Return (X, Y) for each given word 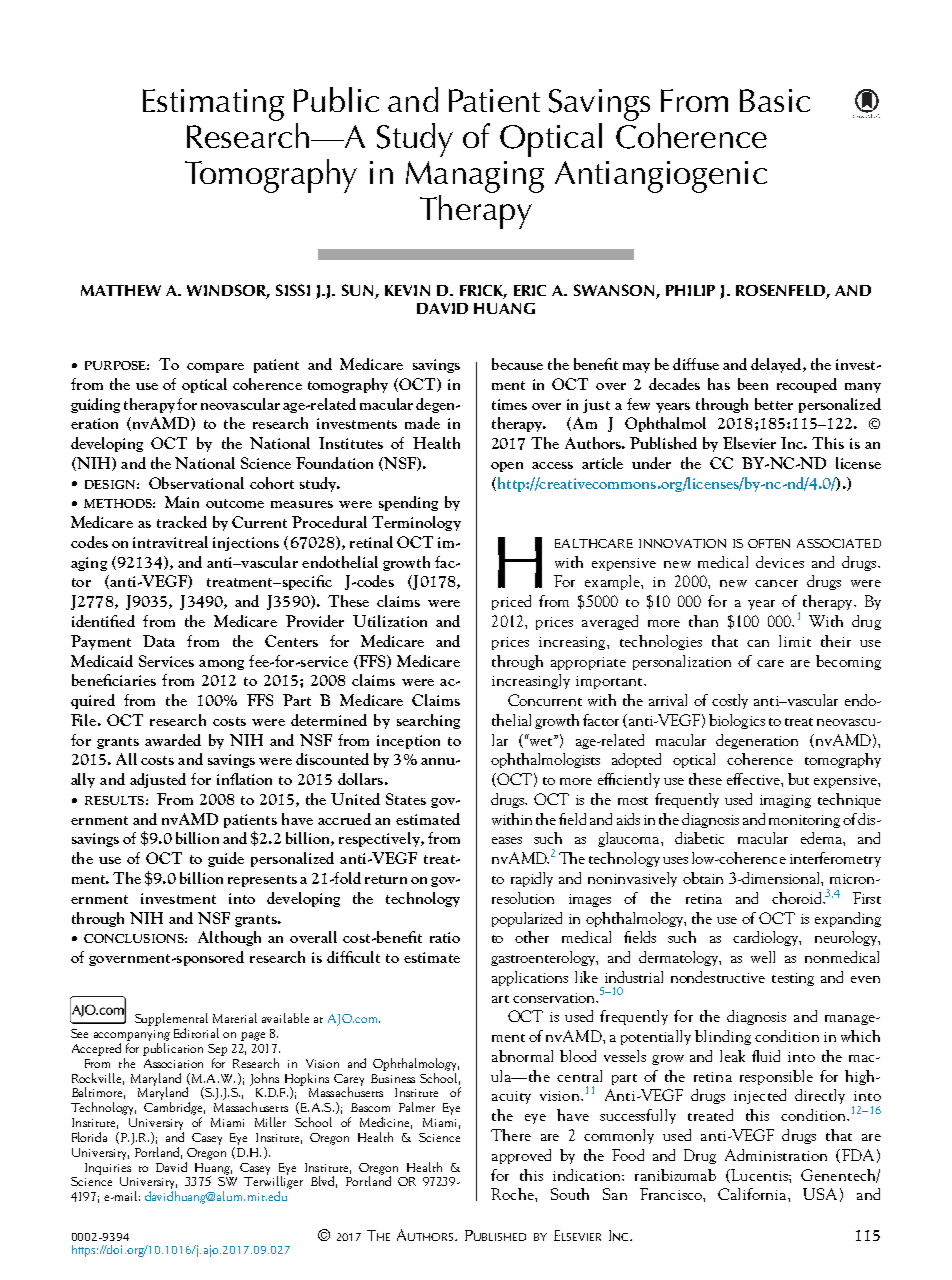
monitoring (804, 821)
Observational (196, 483)
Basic (775, 100)
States (406, 799)
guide (226, 859)
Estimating (213, 105)
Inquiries (108, 1169)
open (507, 467)
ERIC (530, 290)
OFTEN (769, 543)
